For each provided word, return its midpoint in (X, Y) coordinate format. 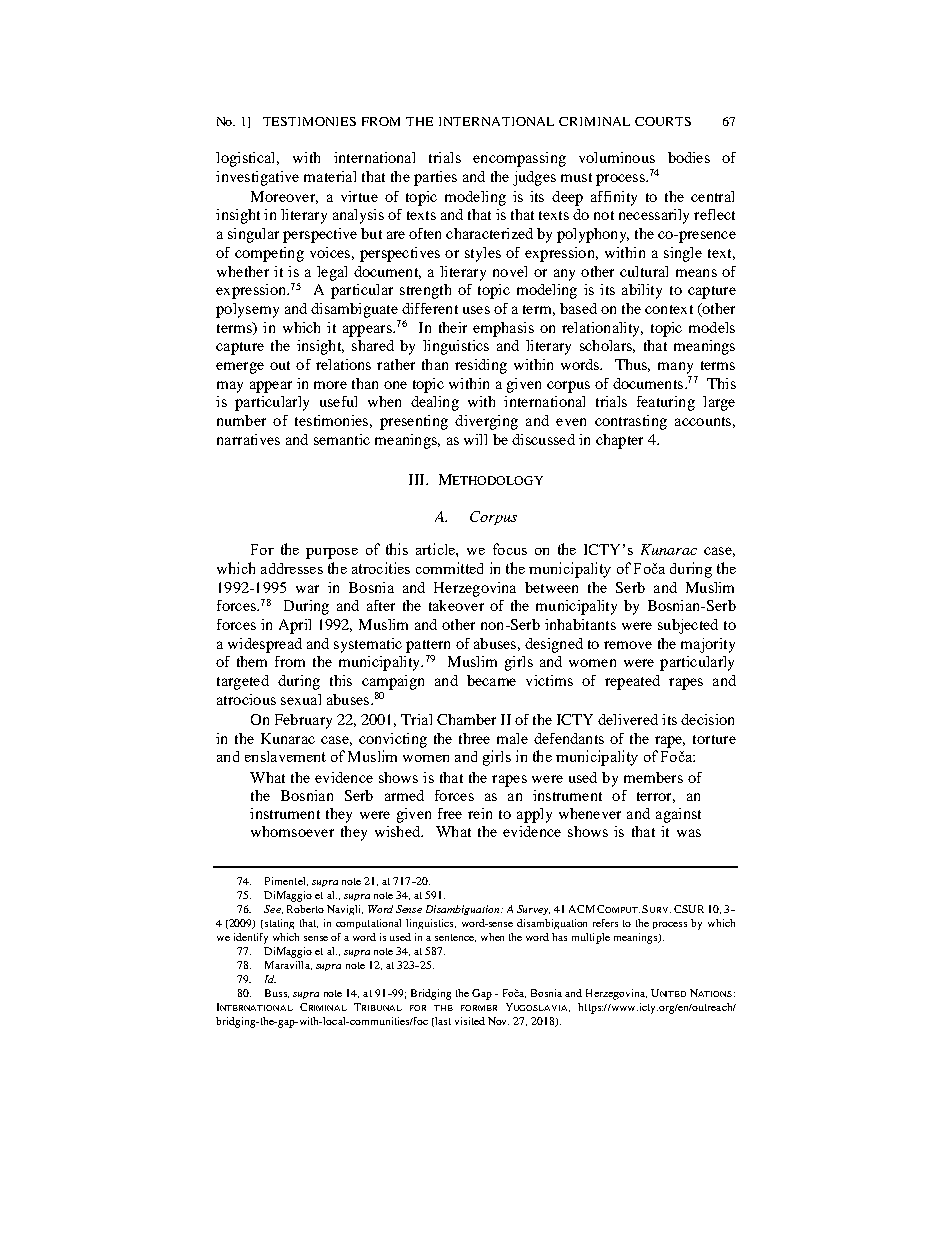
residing (481, 366)
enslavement (285, 756)
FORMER (479, 1008)
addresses (292, 568)
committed (449, 568)
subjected (688, 626)
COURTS (663, 121)
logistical (247, 159)
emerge (240, 368)
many (675, 368)
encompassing (519, 159)
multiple (591, 938)
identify (251, 938)
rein (480, 813)
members (653, 777)
